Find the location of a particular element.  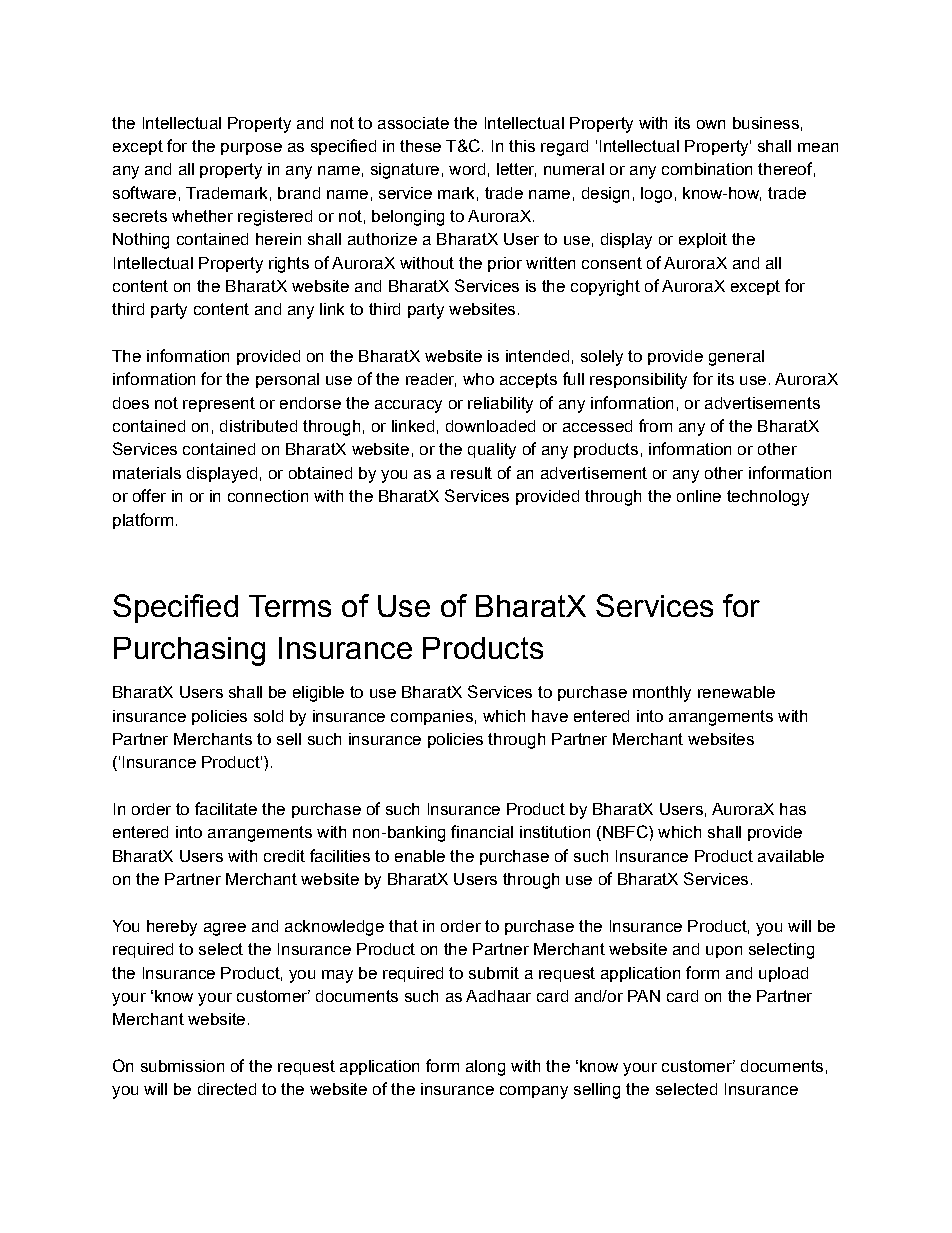

word is located at coordinates (467, 169).
